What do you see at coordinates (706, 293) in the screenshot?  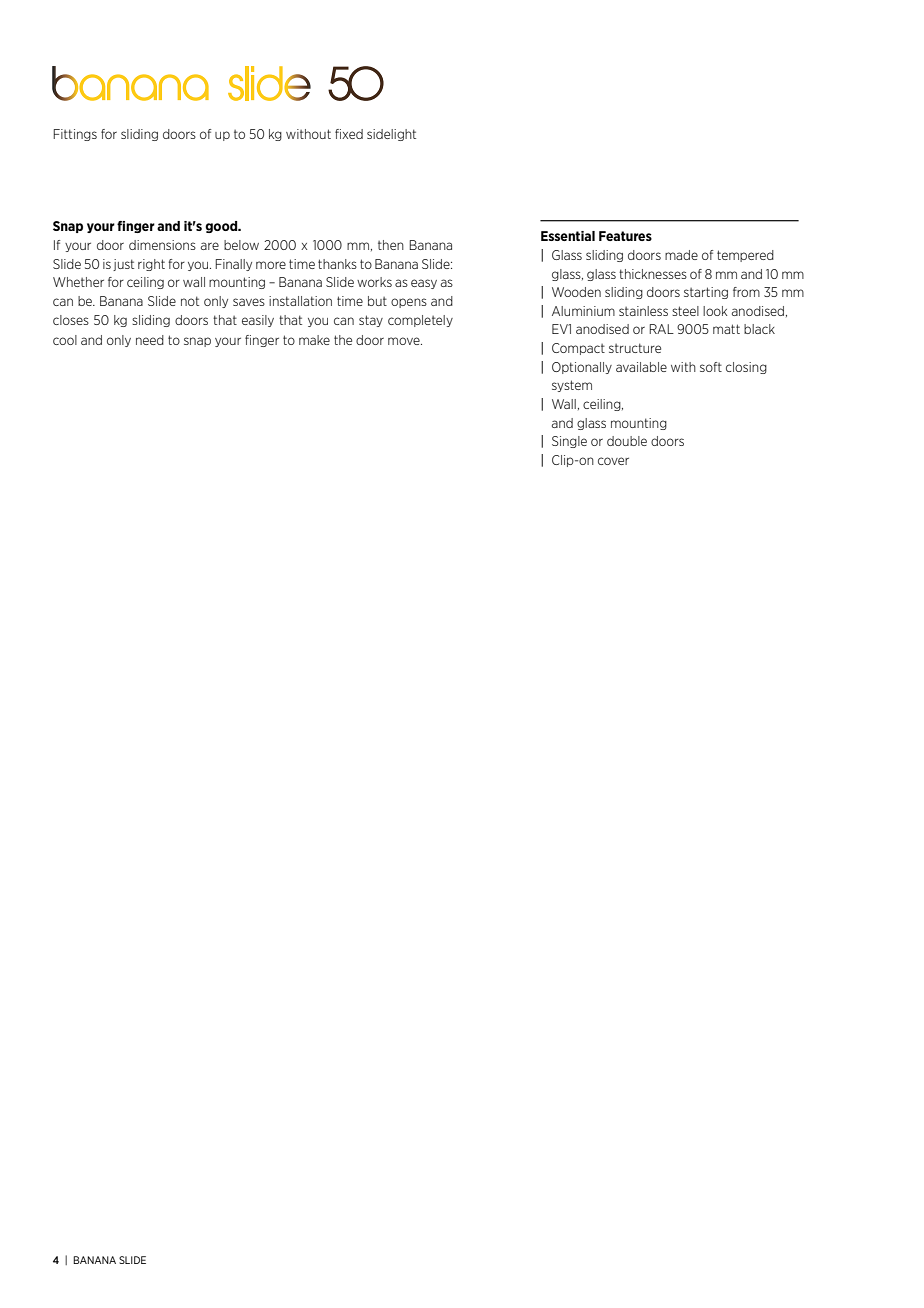 I see `starting` at bounding box center [706, 293].
